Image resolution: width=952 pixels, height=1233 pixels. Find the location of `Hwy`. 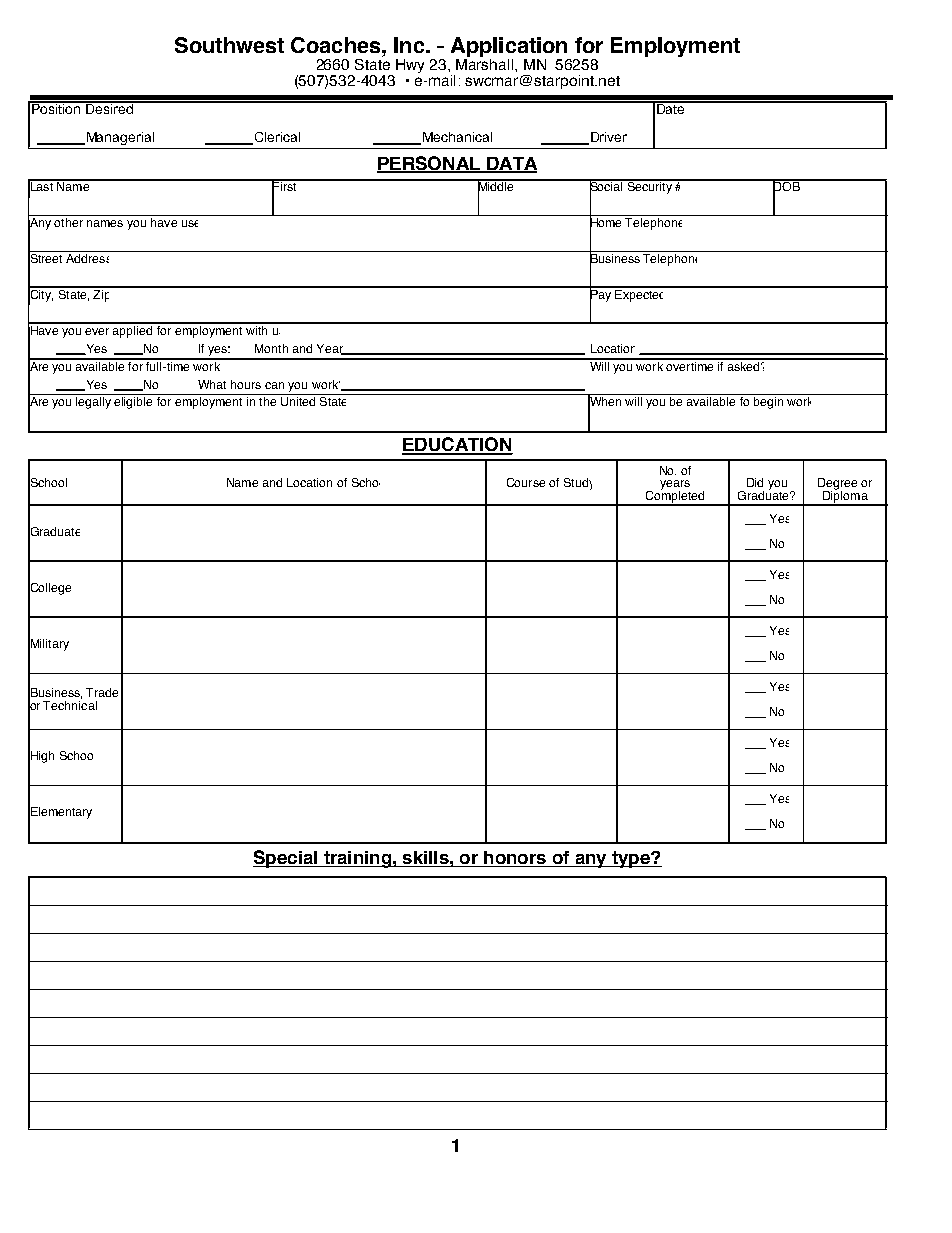

Hwy is located at coordinates (410, 66).
